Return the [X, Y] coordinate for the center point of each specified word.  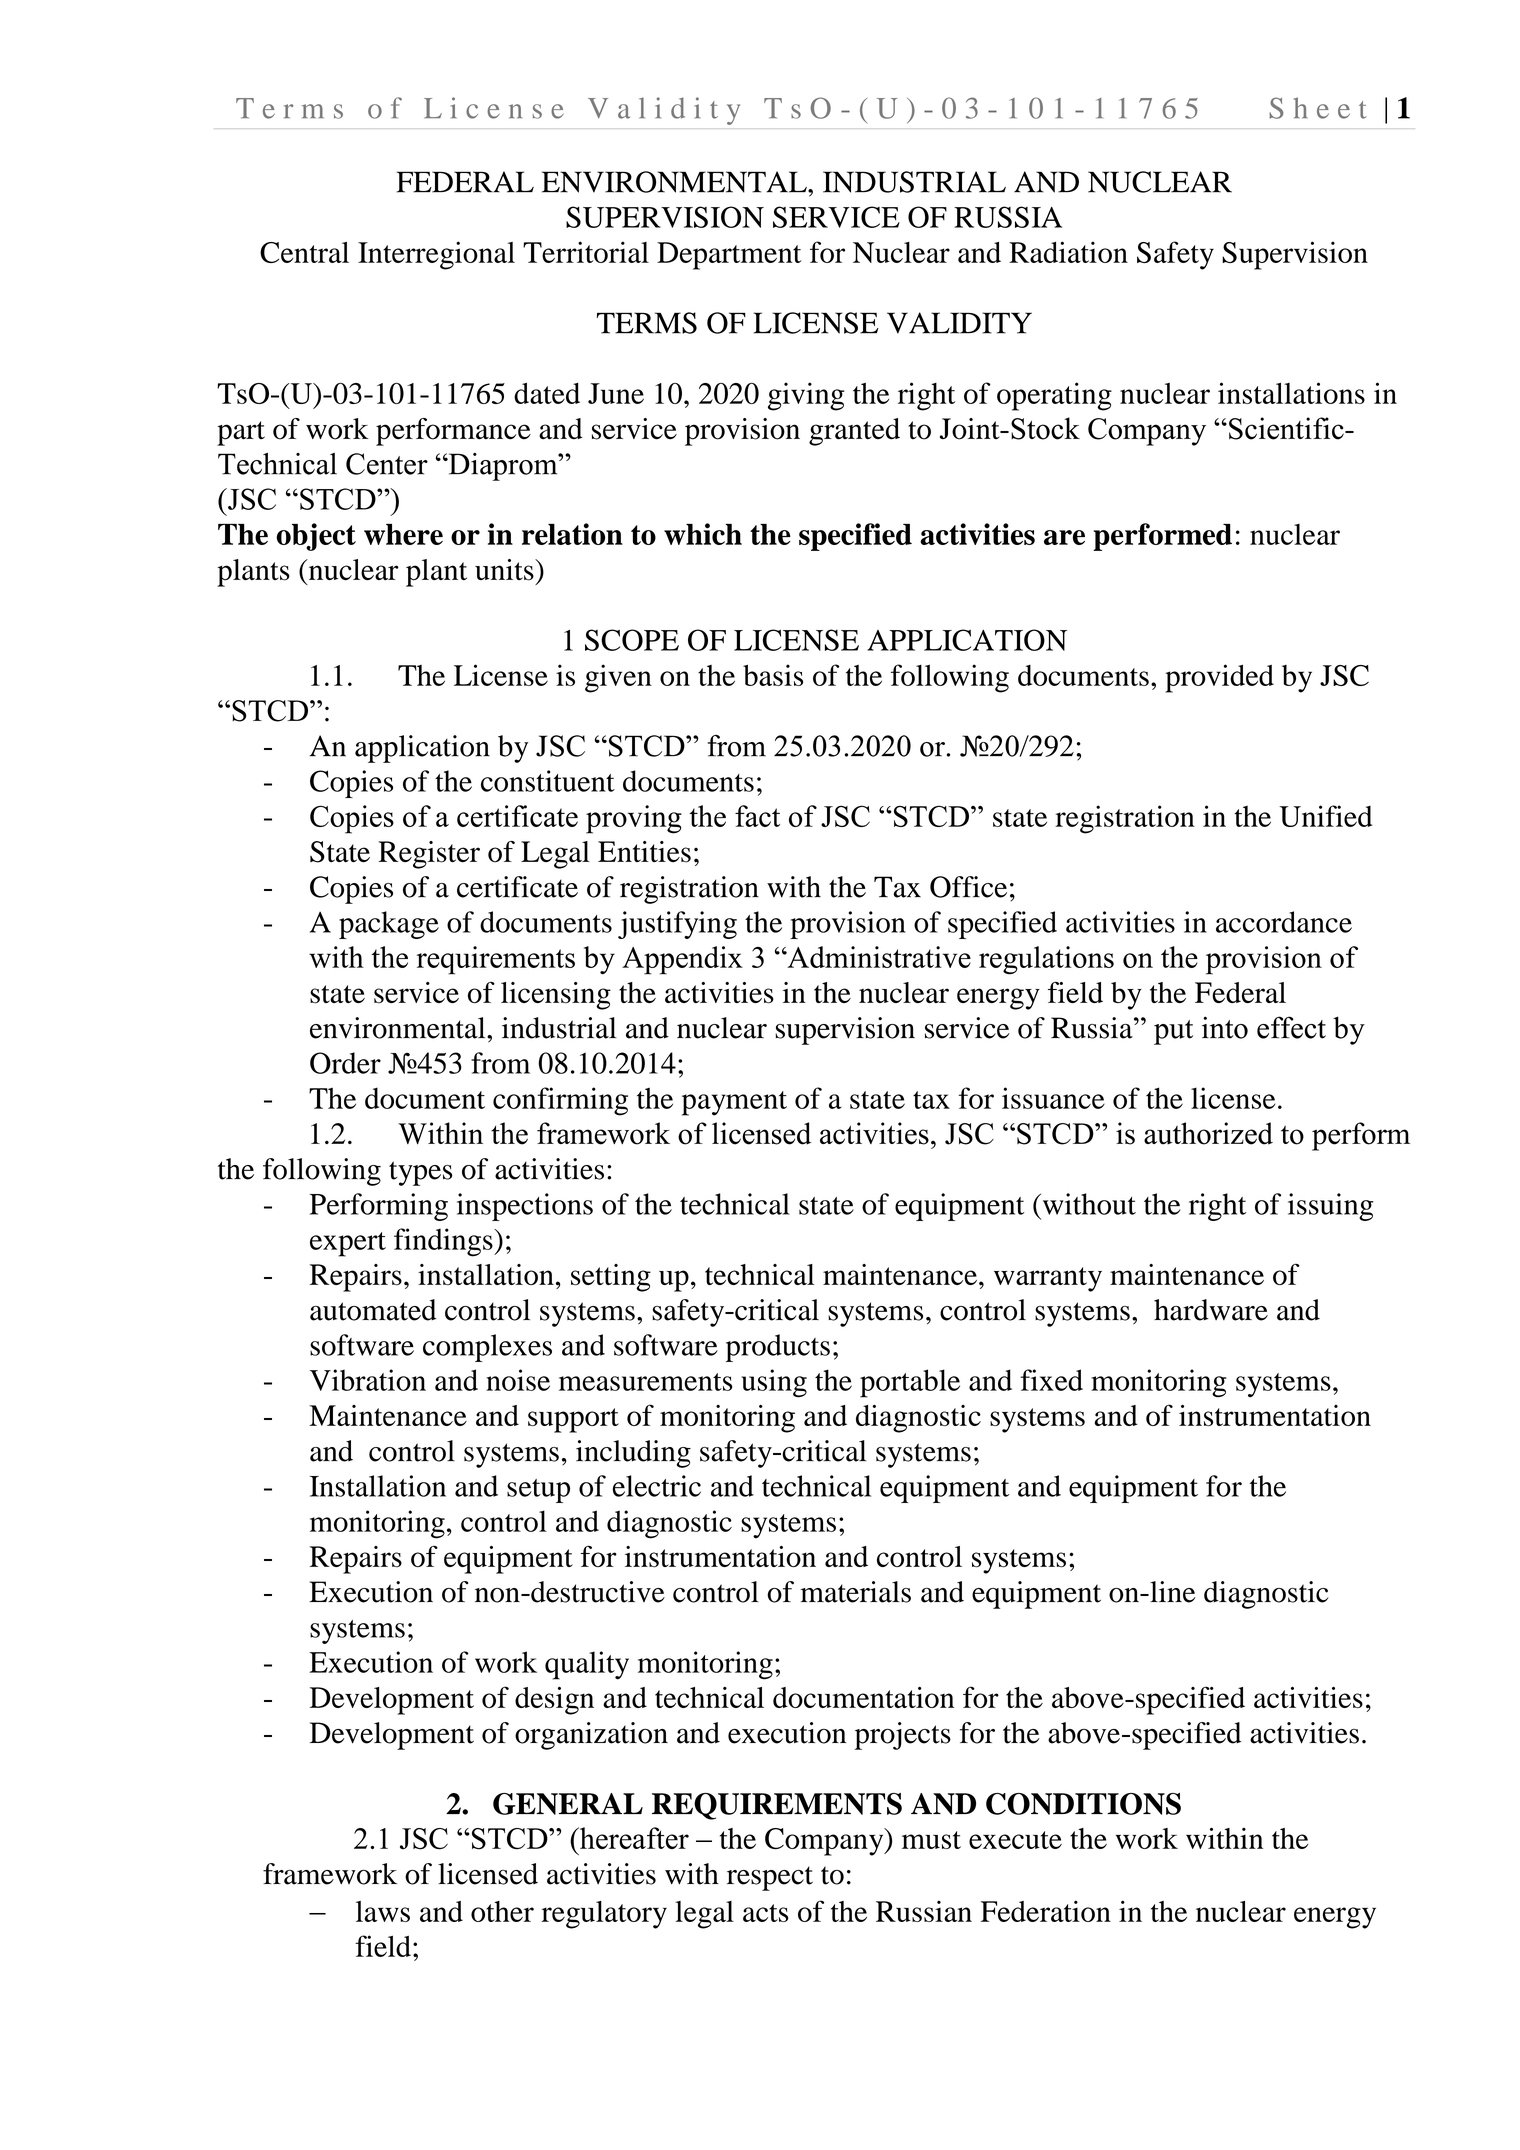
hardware [1211, 1310]
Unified [1325, 816]
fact [757, 816]
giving [806, 396]
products [778, 1348]
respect [770, 1878]
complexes [487, 1348]
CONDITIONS [1083, 1804]
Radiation [1068, 252]
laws [383, 1911]
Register [429, 855]
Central [304, 252]
